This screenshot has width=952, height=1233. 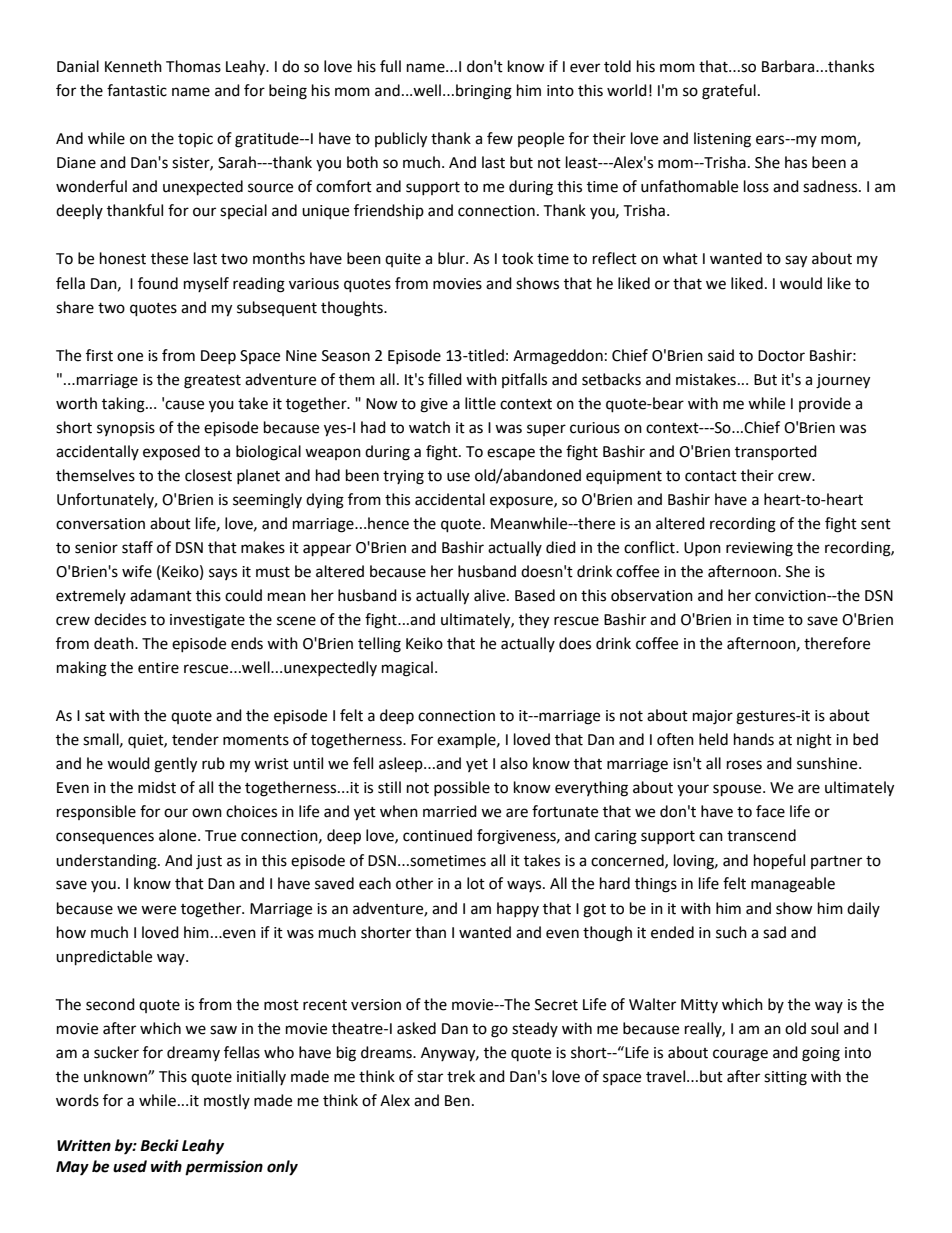 I want to click on possible, so click(x=462, y=788).
